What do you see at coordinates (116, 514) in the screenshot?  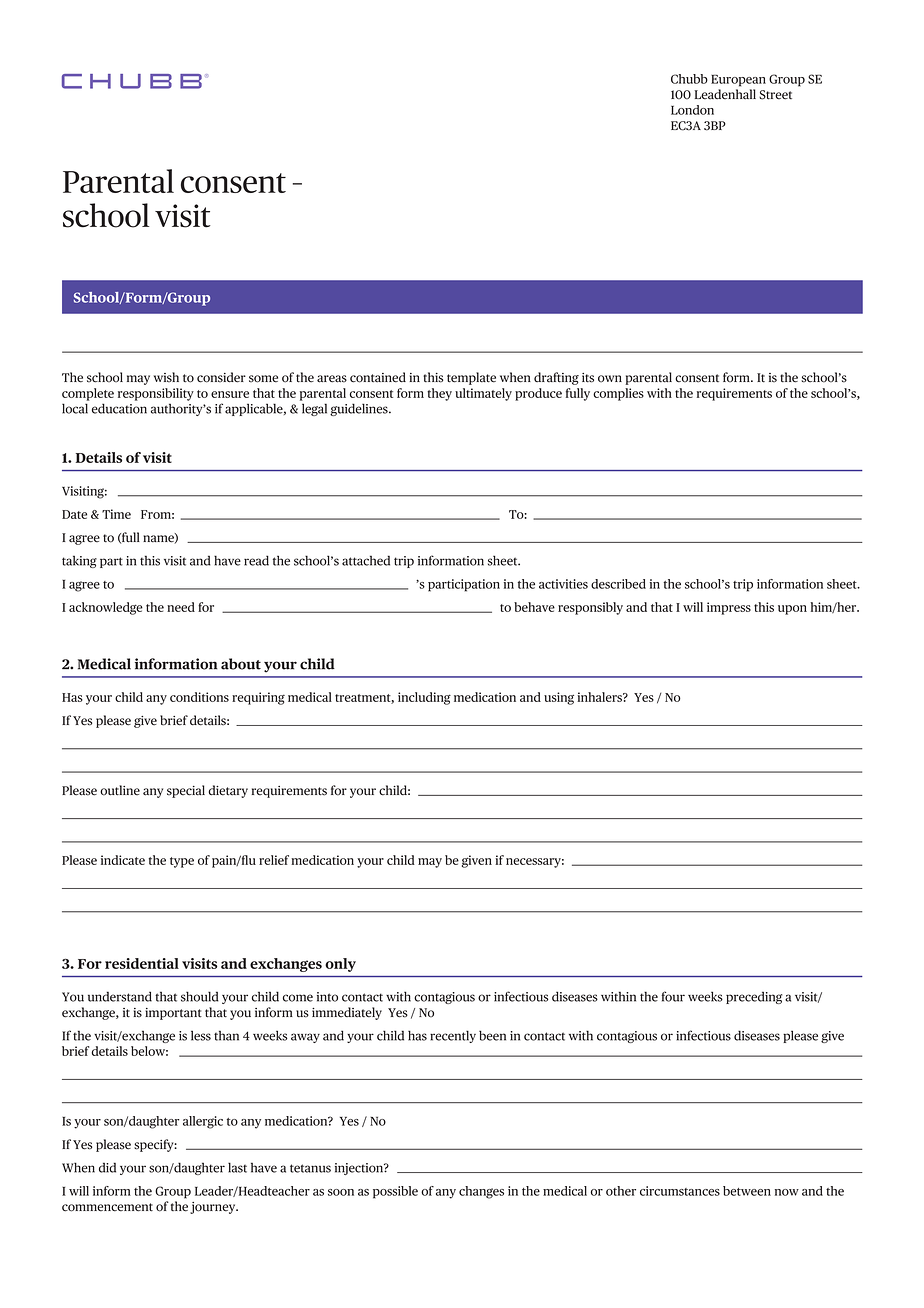 I see `Time` at bounding box center [116, 514].
